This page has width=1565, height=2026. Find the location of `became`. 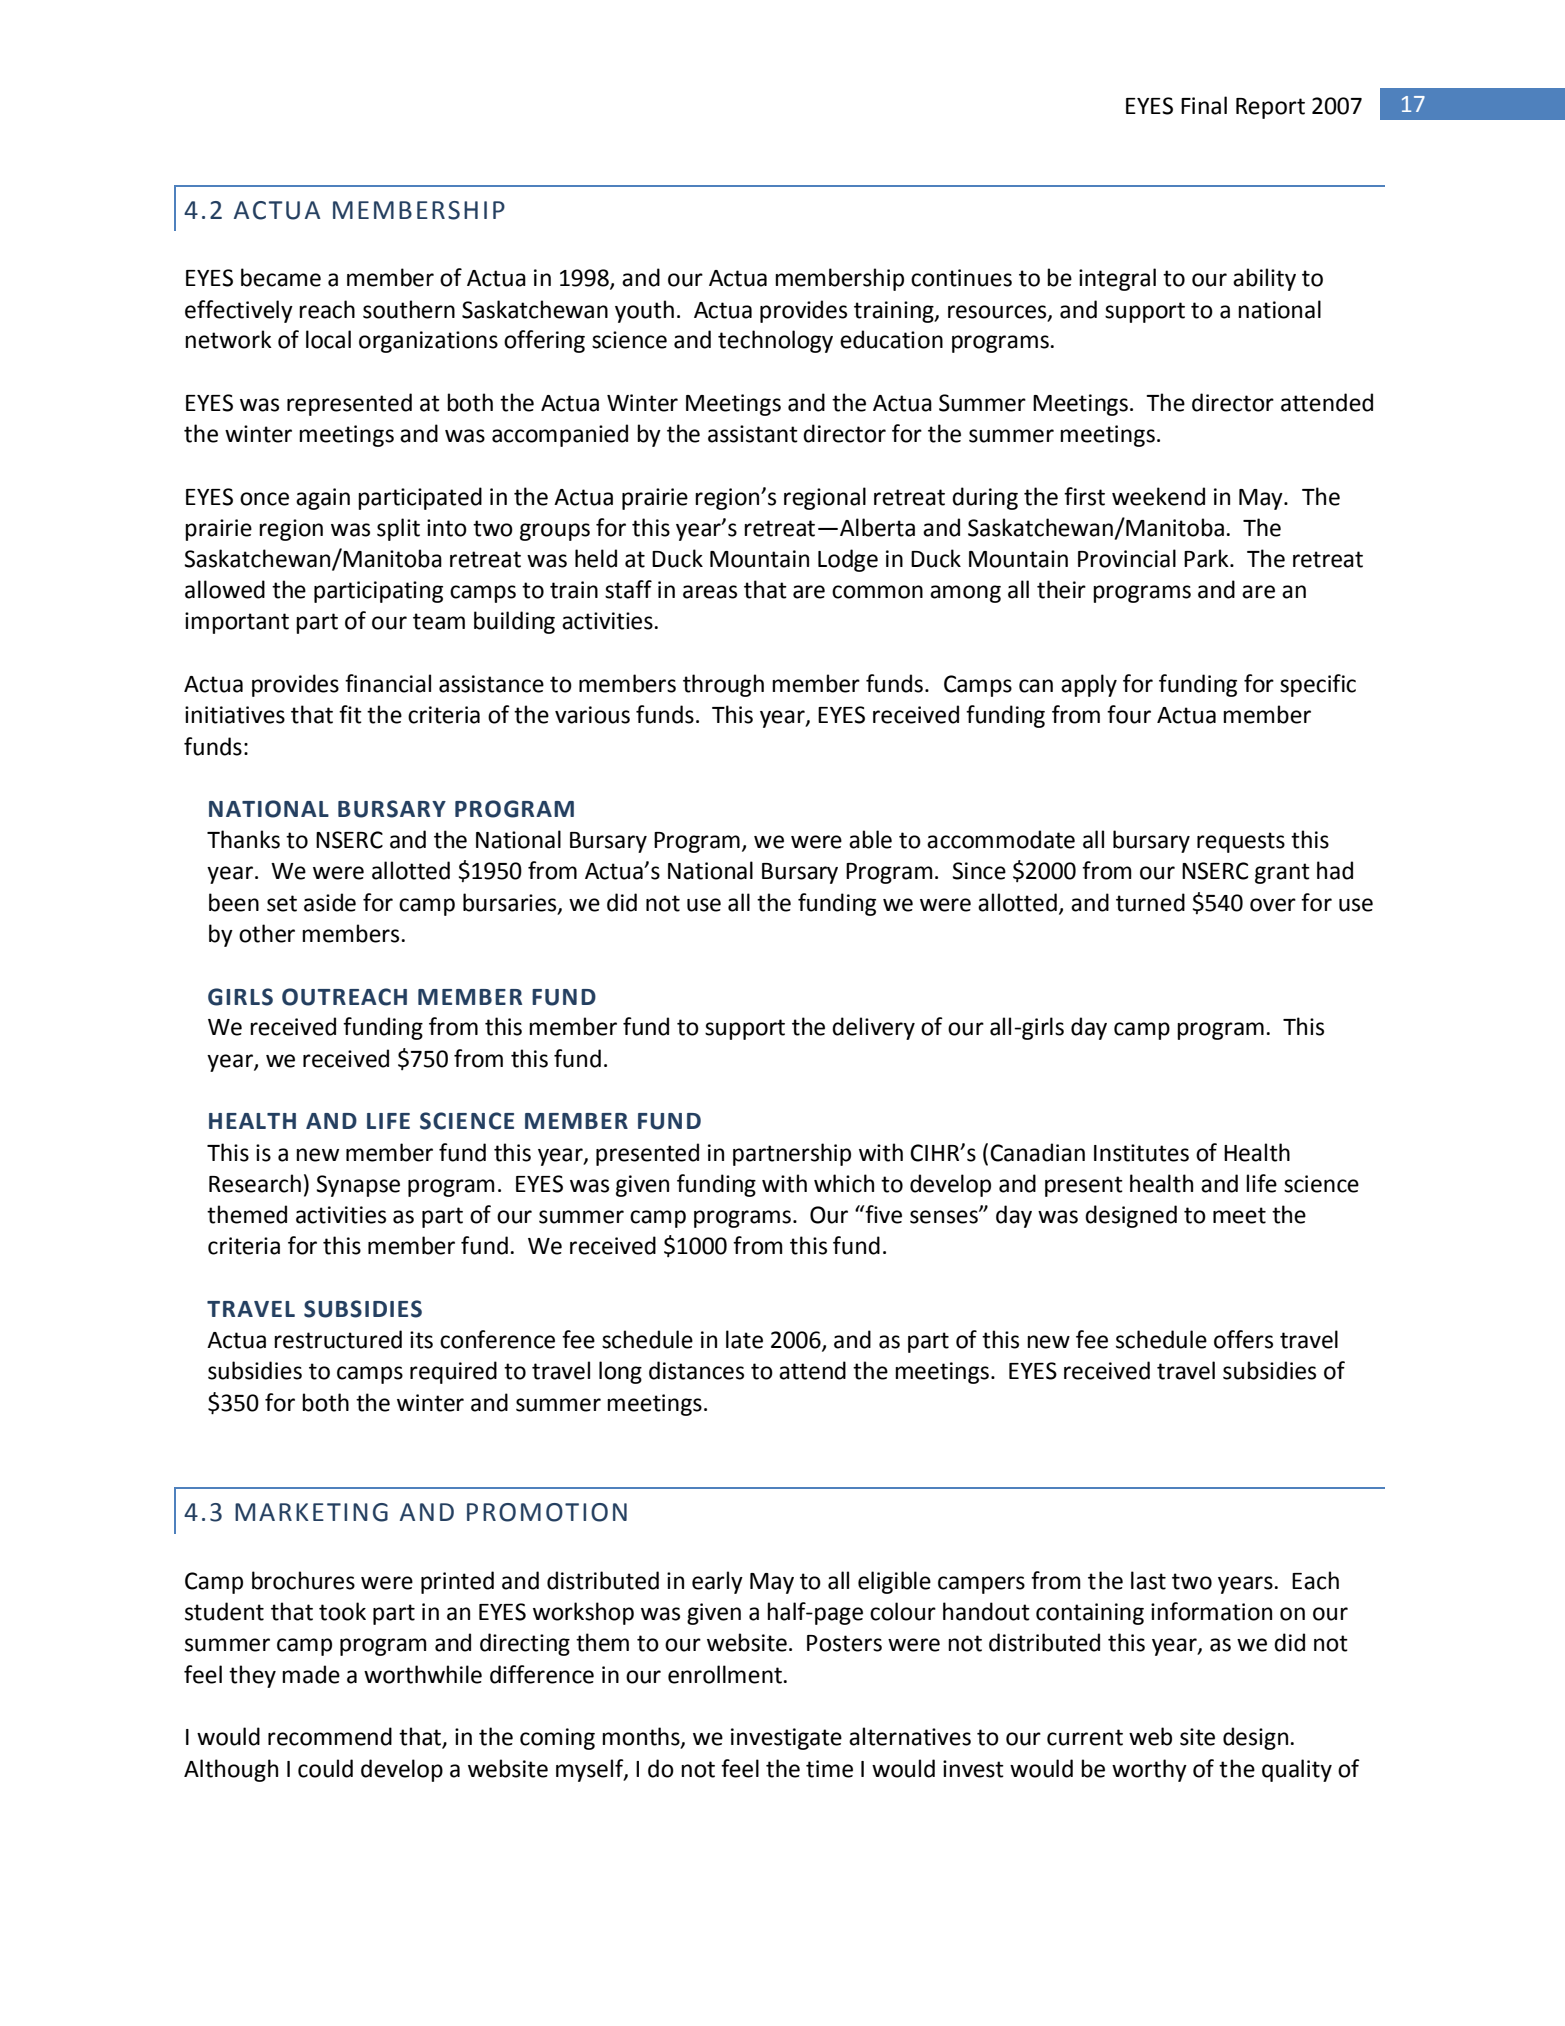

became is located at coordinates (281, 277).
